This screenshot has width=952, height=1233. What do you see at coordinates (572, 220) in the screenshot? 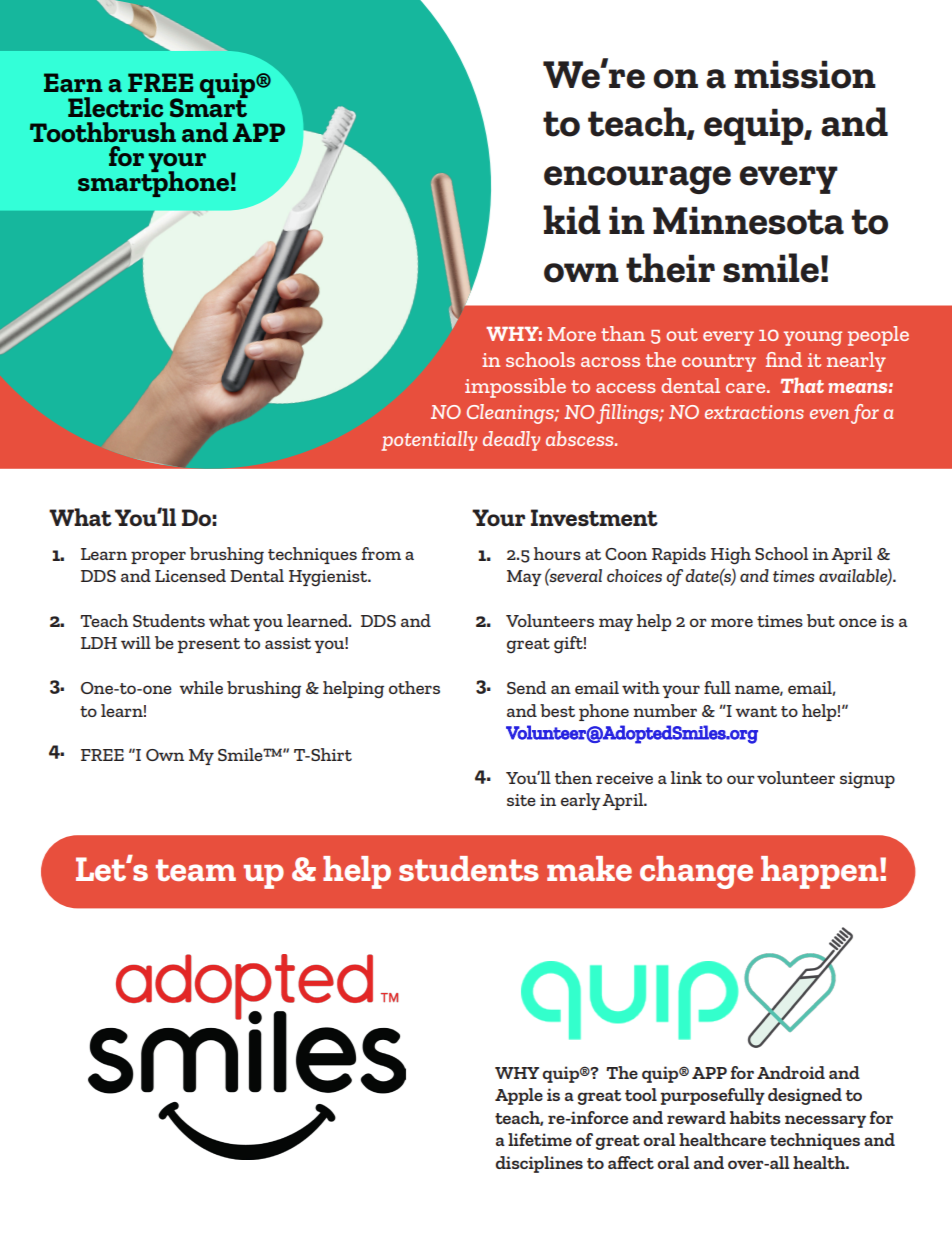
I see `kid` at bounding box center [572, 220].
